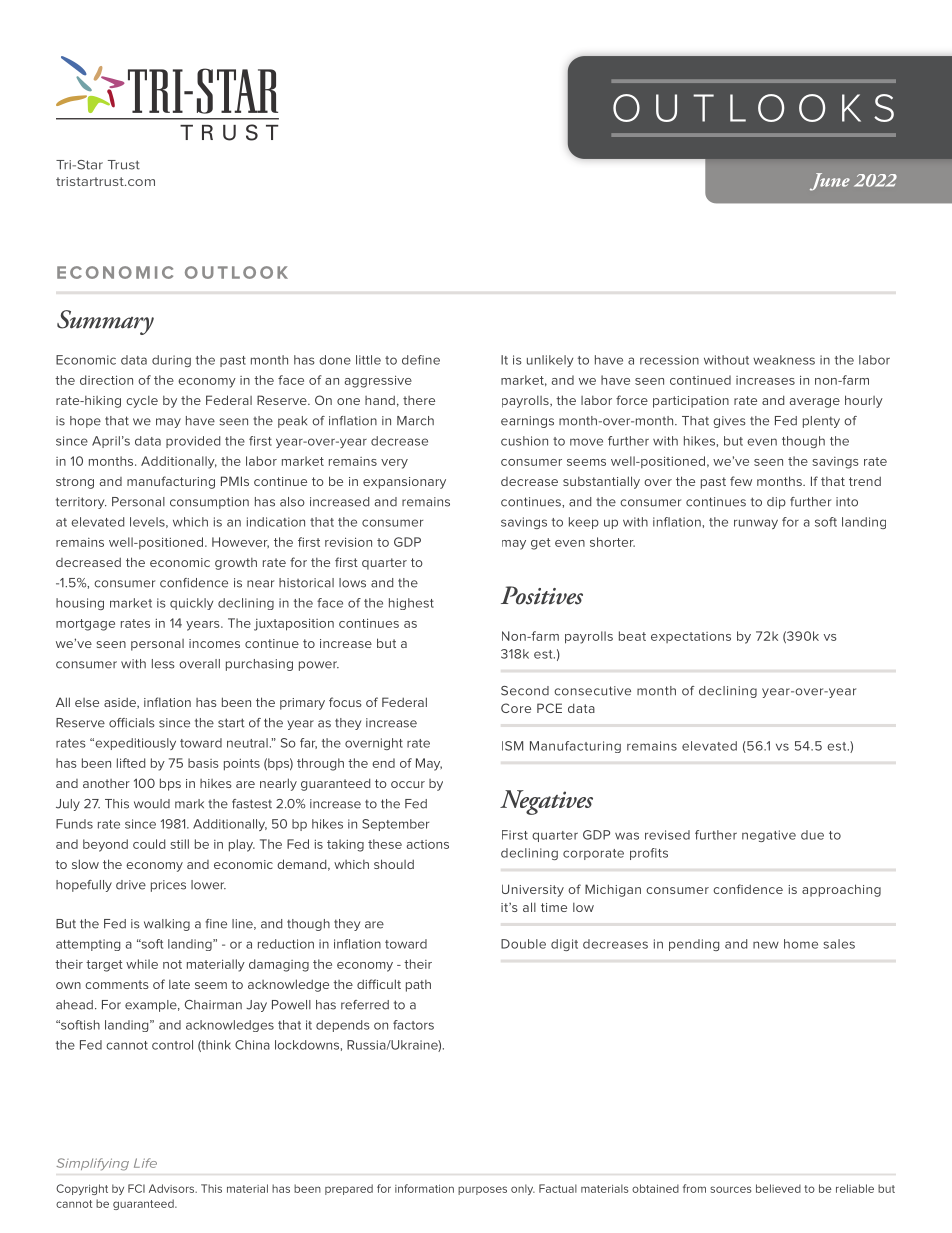  Describe the element at coordinates (415, 421) in the screenshot. I see `March` at that location.
